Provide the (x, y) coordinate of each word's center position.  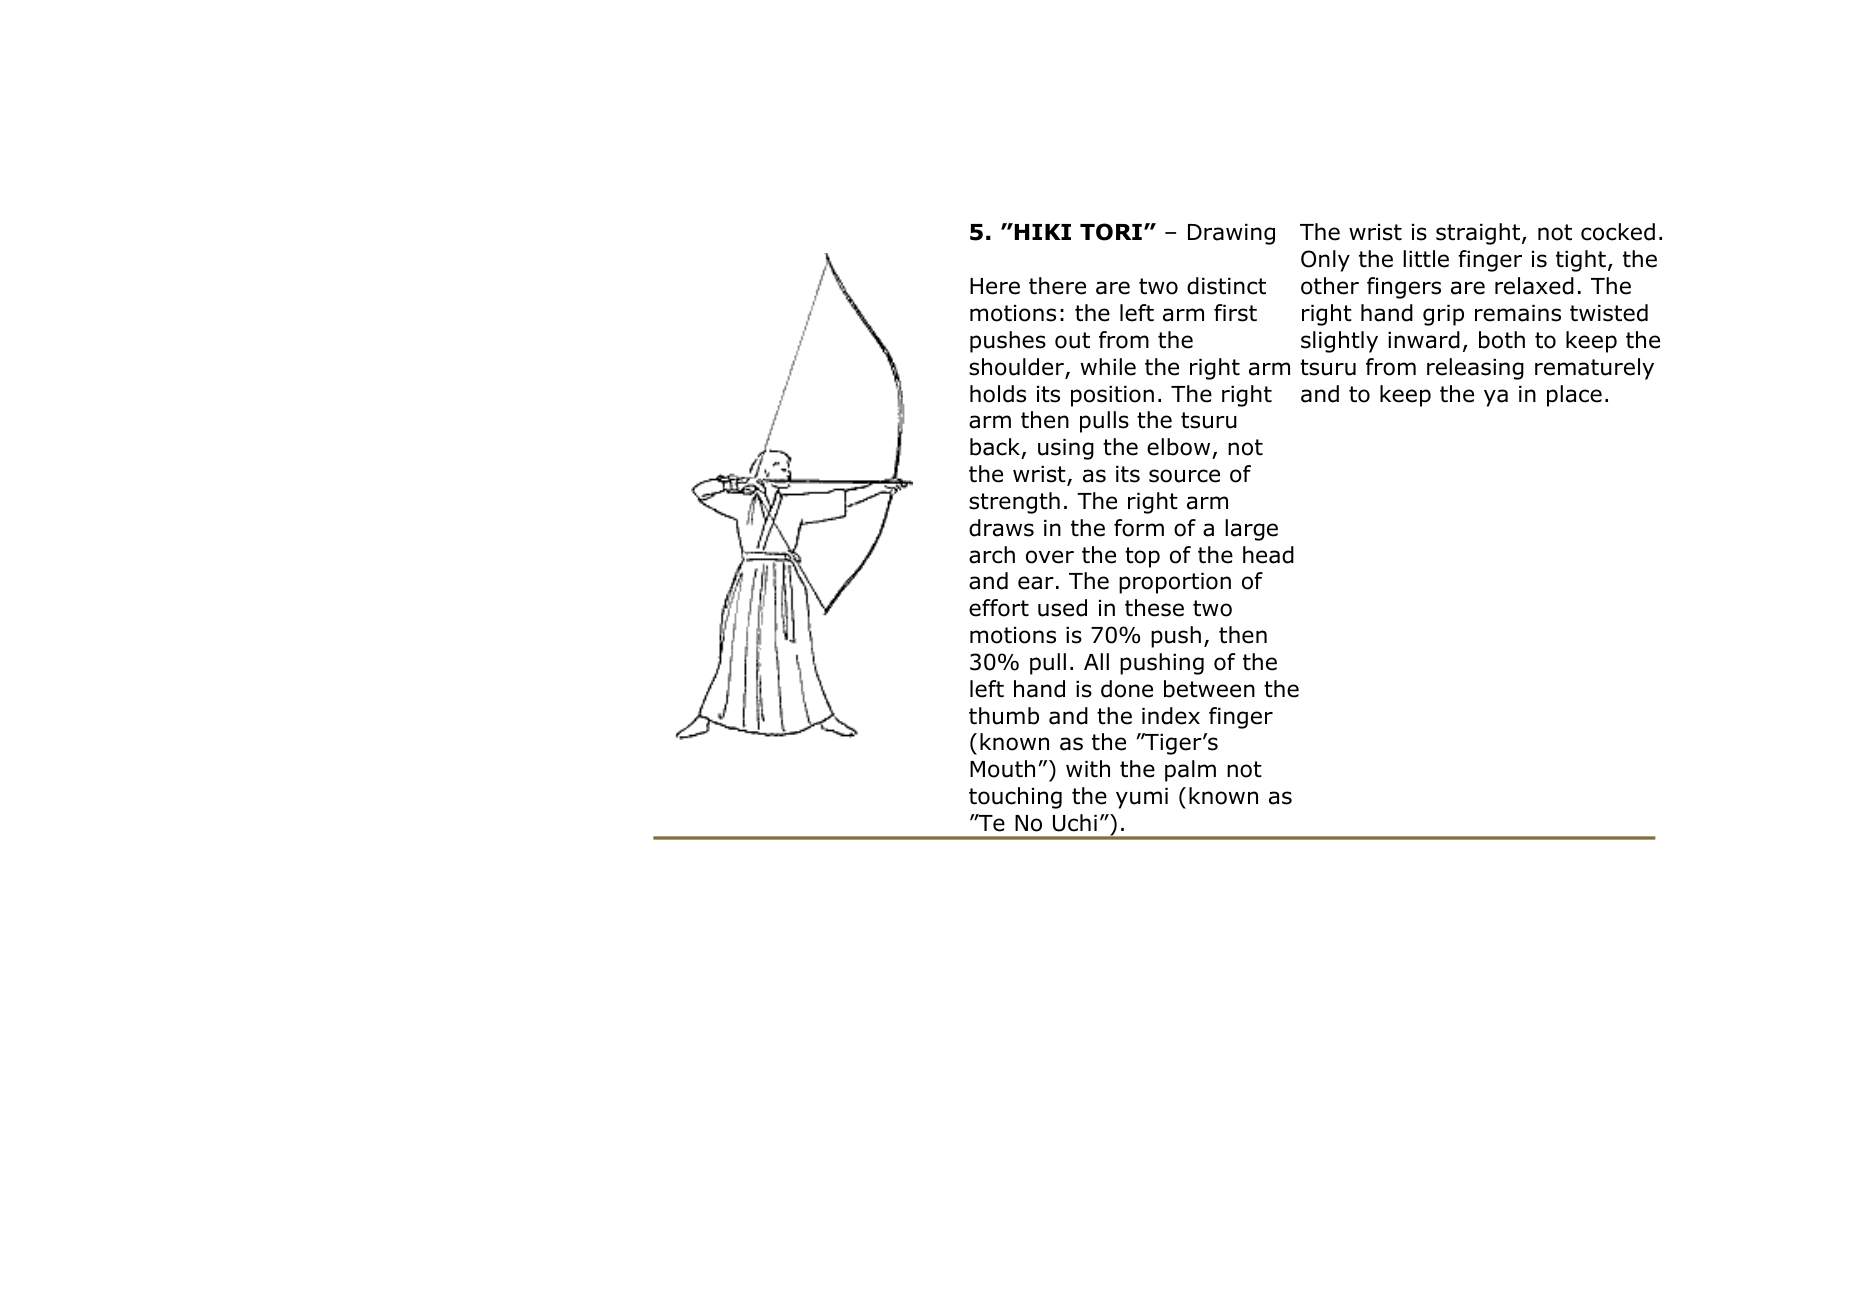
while (1108, 367)
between (1209, 689)
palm (1190, 771)
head (1268, 555)
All (1096, 661)
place (1574, 396)
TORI (1111, 232)
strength (1014, 503)
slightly (1339, 342)
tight (1581, 261)
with (1088, 769)
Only (1325, 261)
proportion (1175, 583)
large (1251, 530)
